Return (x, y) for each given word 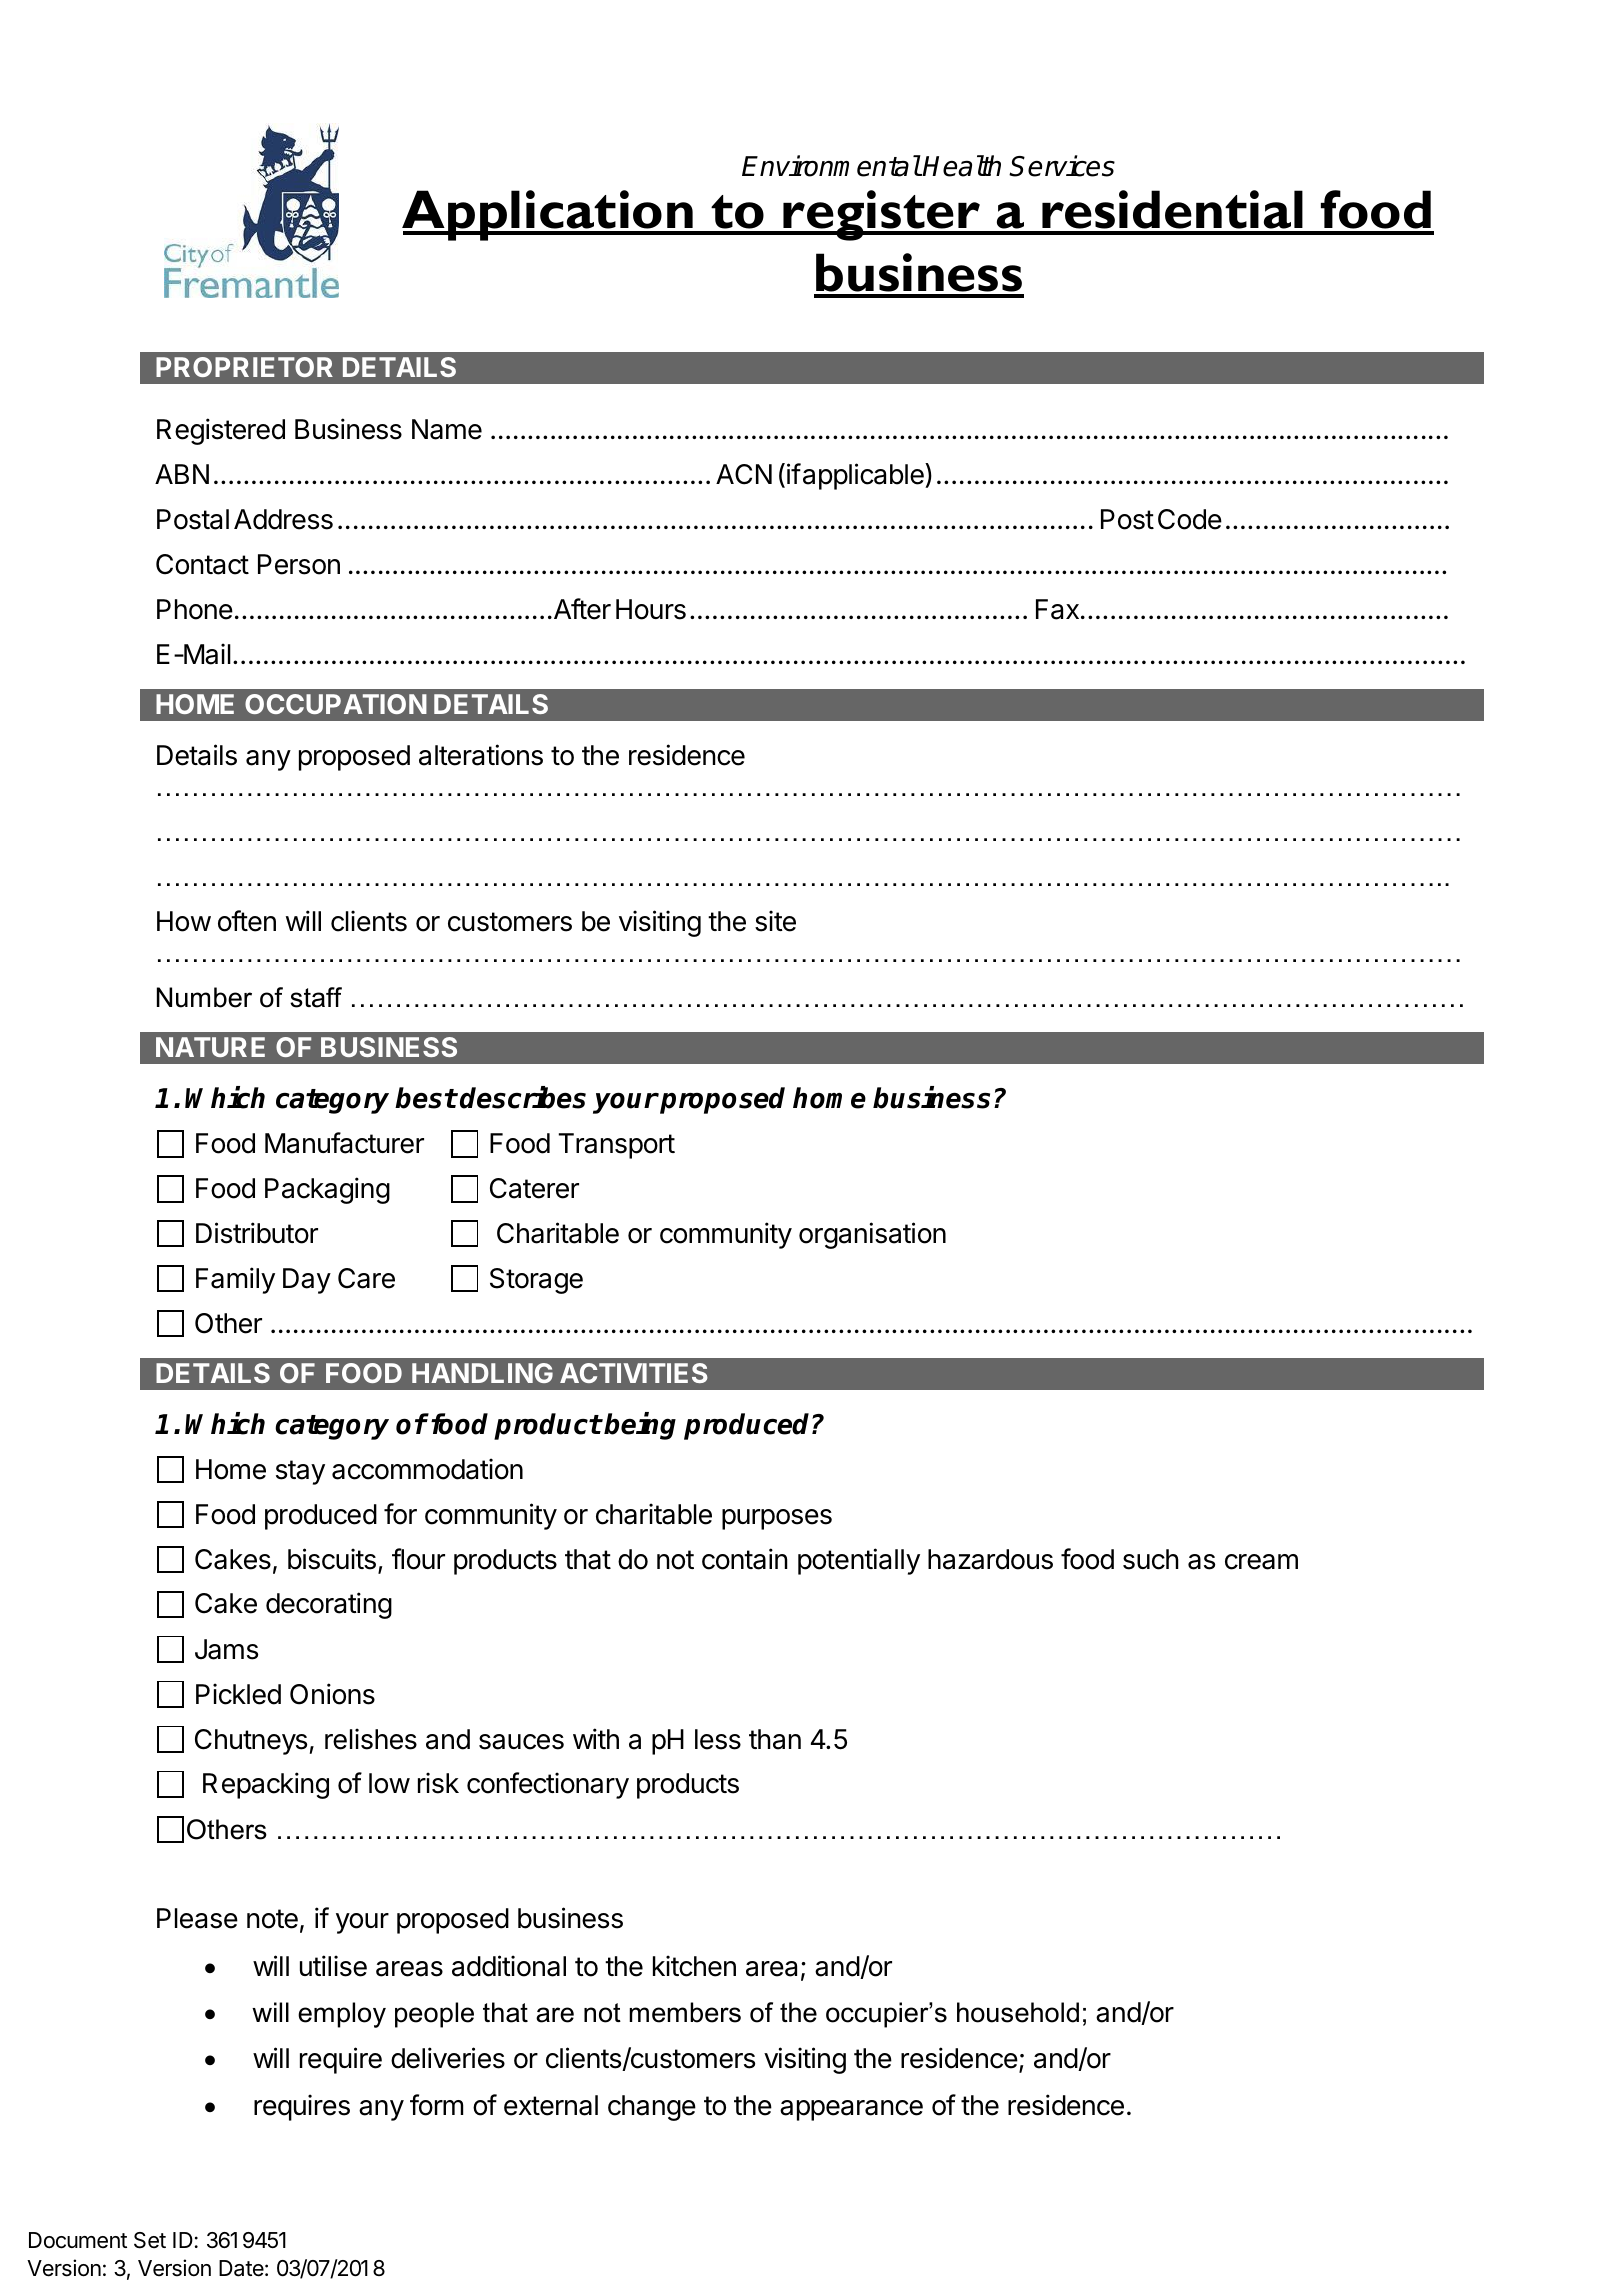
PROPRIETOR (244, 367)
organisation (872, 1235)
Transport (616, 1146)
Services (1062, 166)
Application (548, 215)
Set (150, 2240)
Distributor (257, 1233)
